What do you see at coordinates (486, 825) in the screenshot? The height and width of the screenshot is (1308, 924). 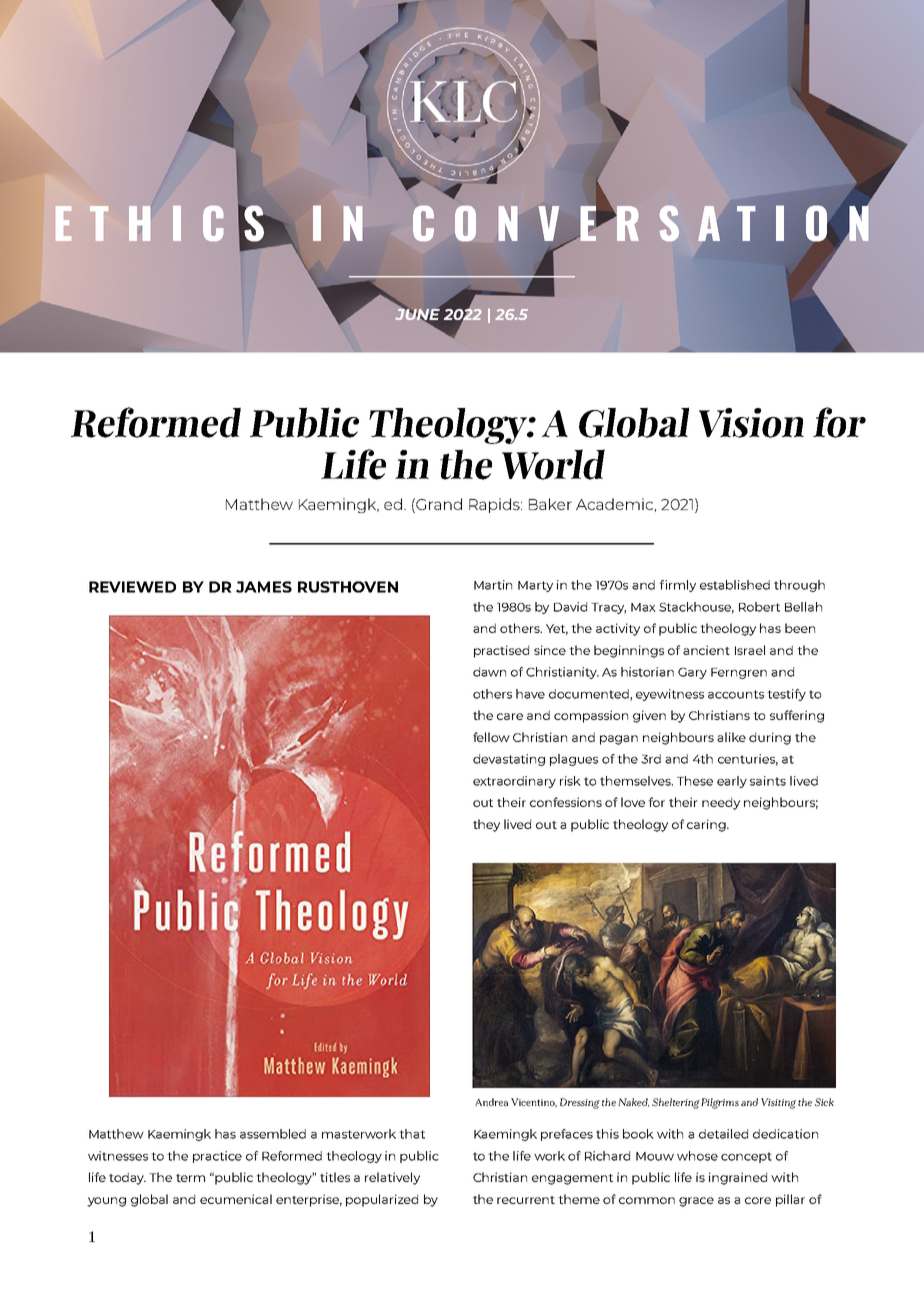 I see `they` at bounding box center [486, 825].
